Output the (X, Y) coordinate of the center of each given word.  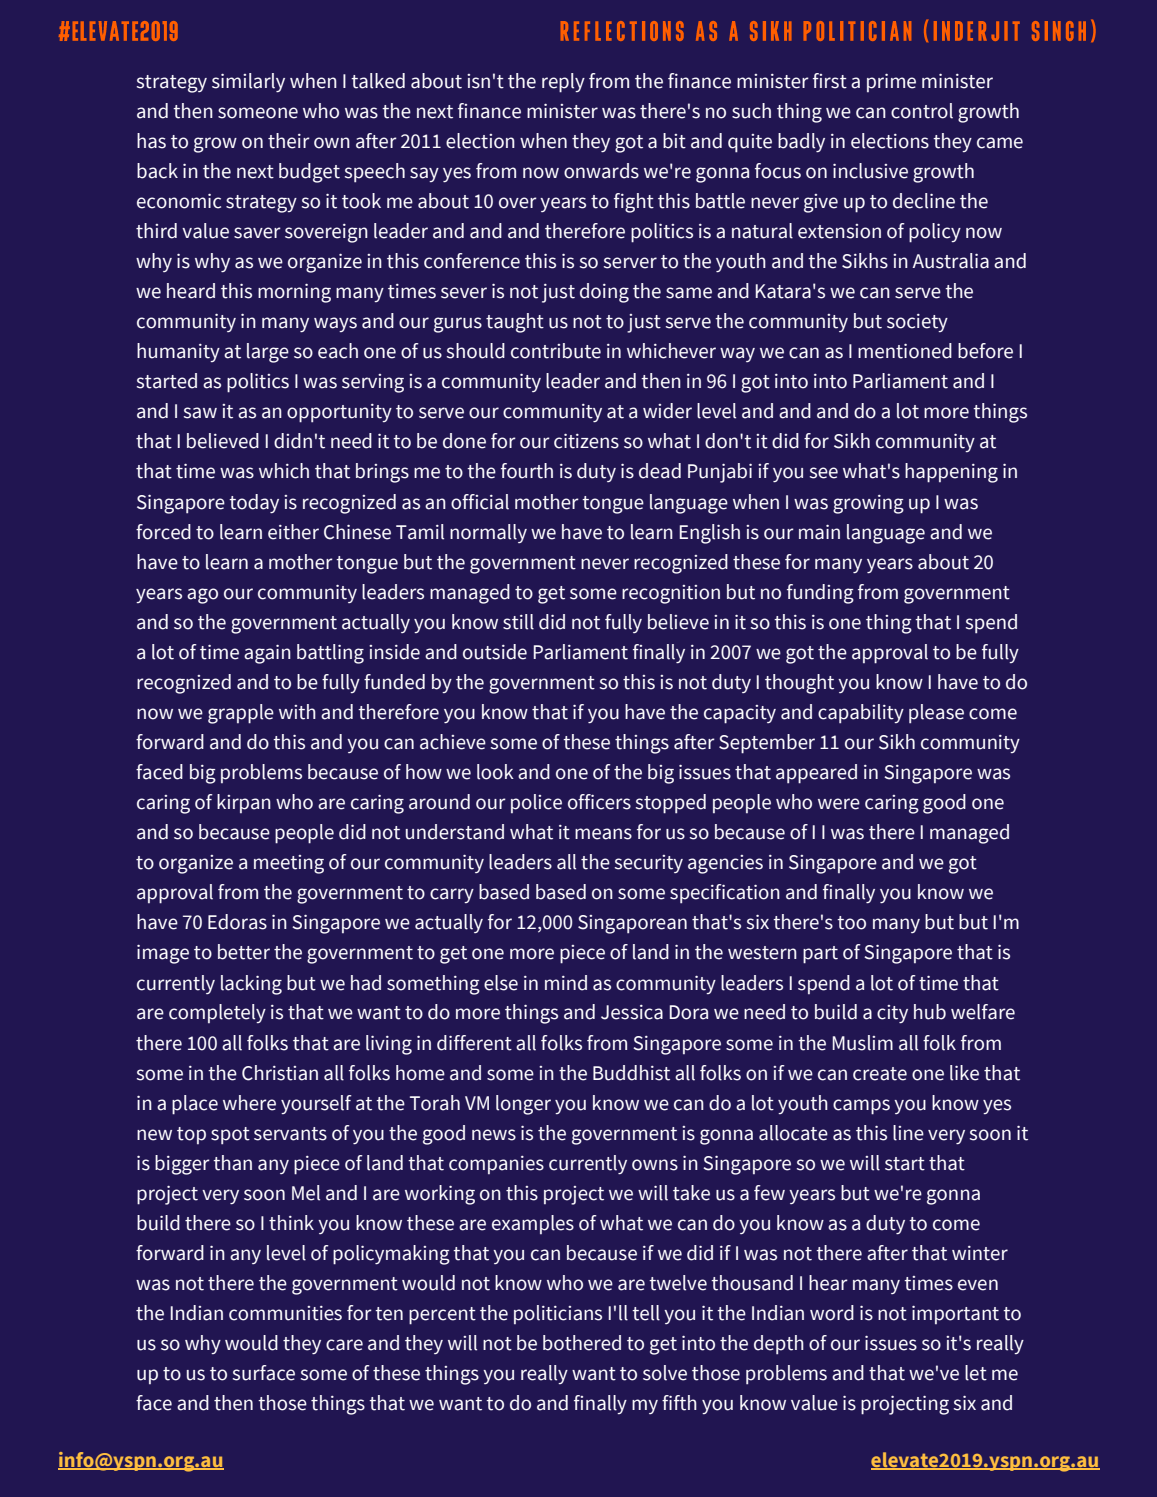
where (249, 1103)
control (922, 111)
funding (820, 594)
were (839, 804)
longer (523, 1105)
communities (285, 1313)
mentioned (905, 351)
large (268, 353)
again (267, 654)
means (603, 834)
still (518, 622)
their (289, 141)
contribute (556, 351)
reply (563, 83)
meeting (289, 864)
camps (861, 1107)
